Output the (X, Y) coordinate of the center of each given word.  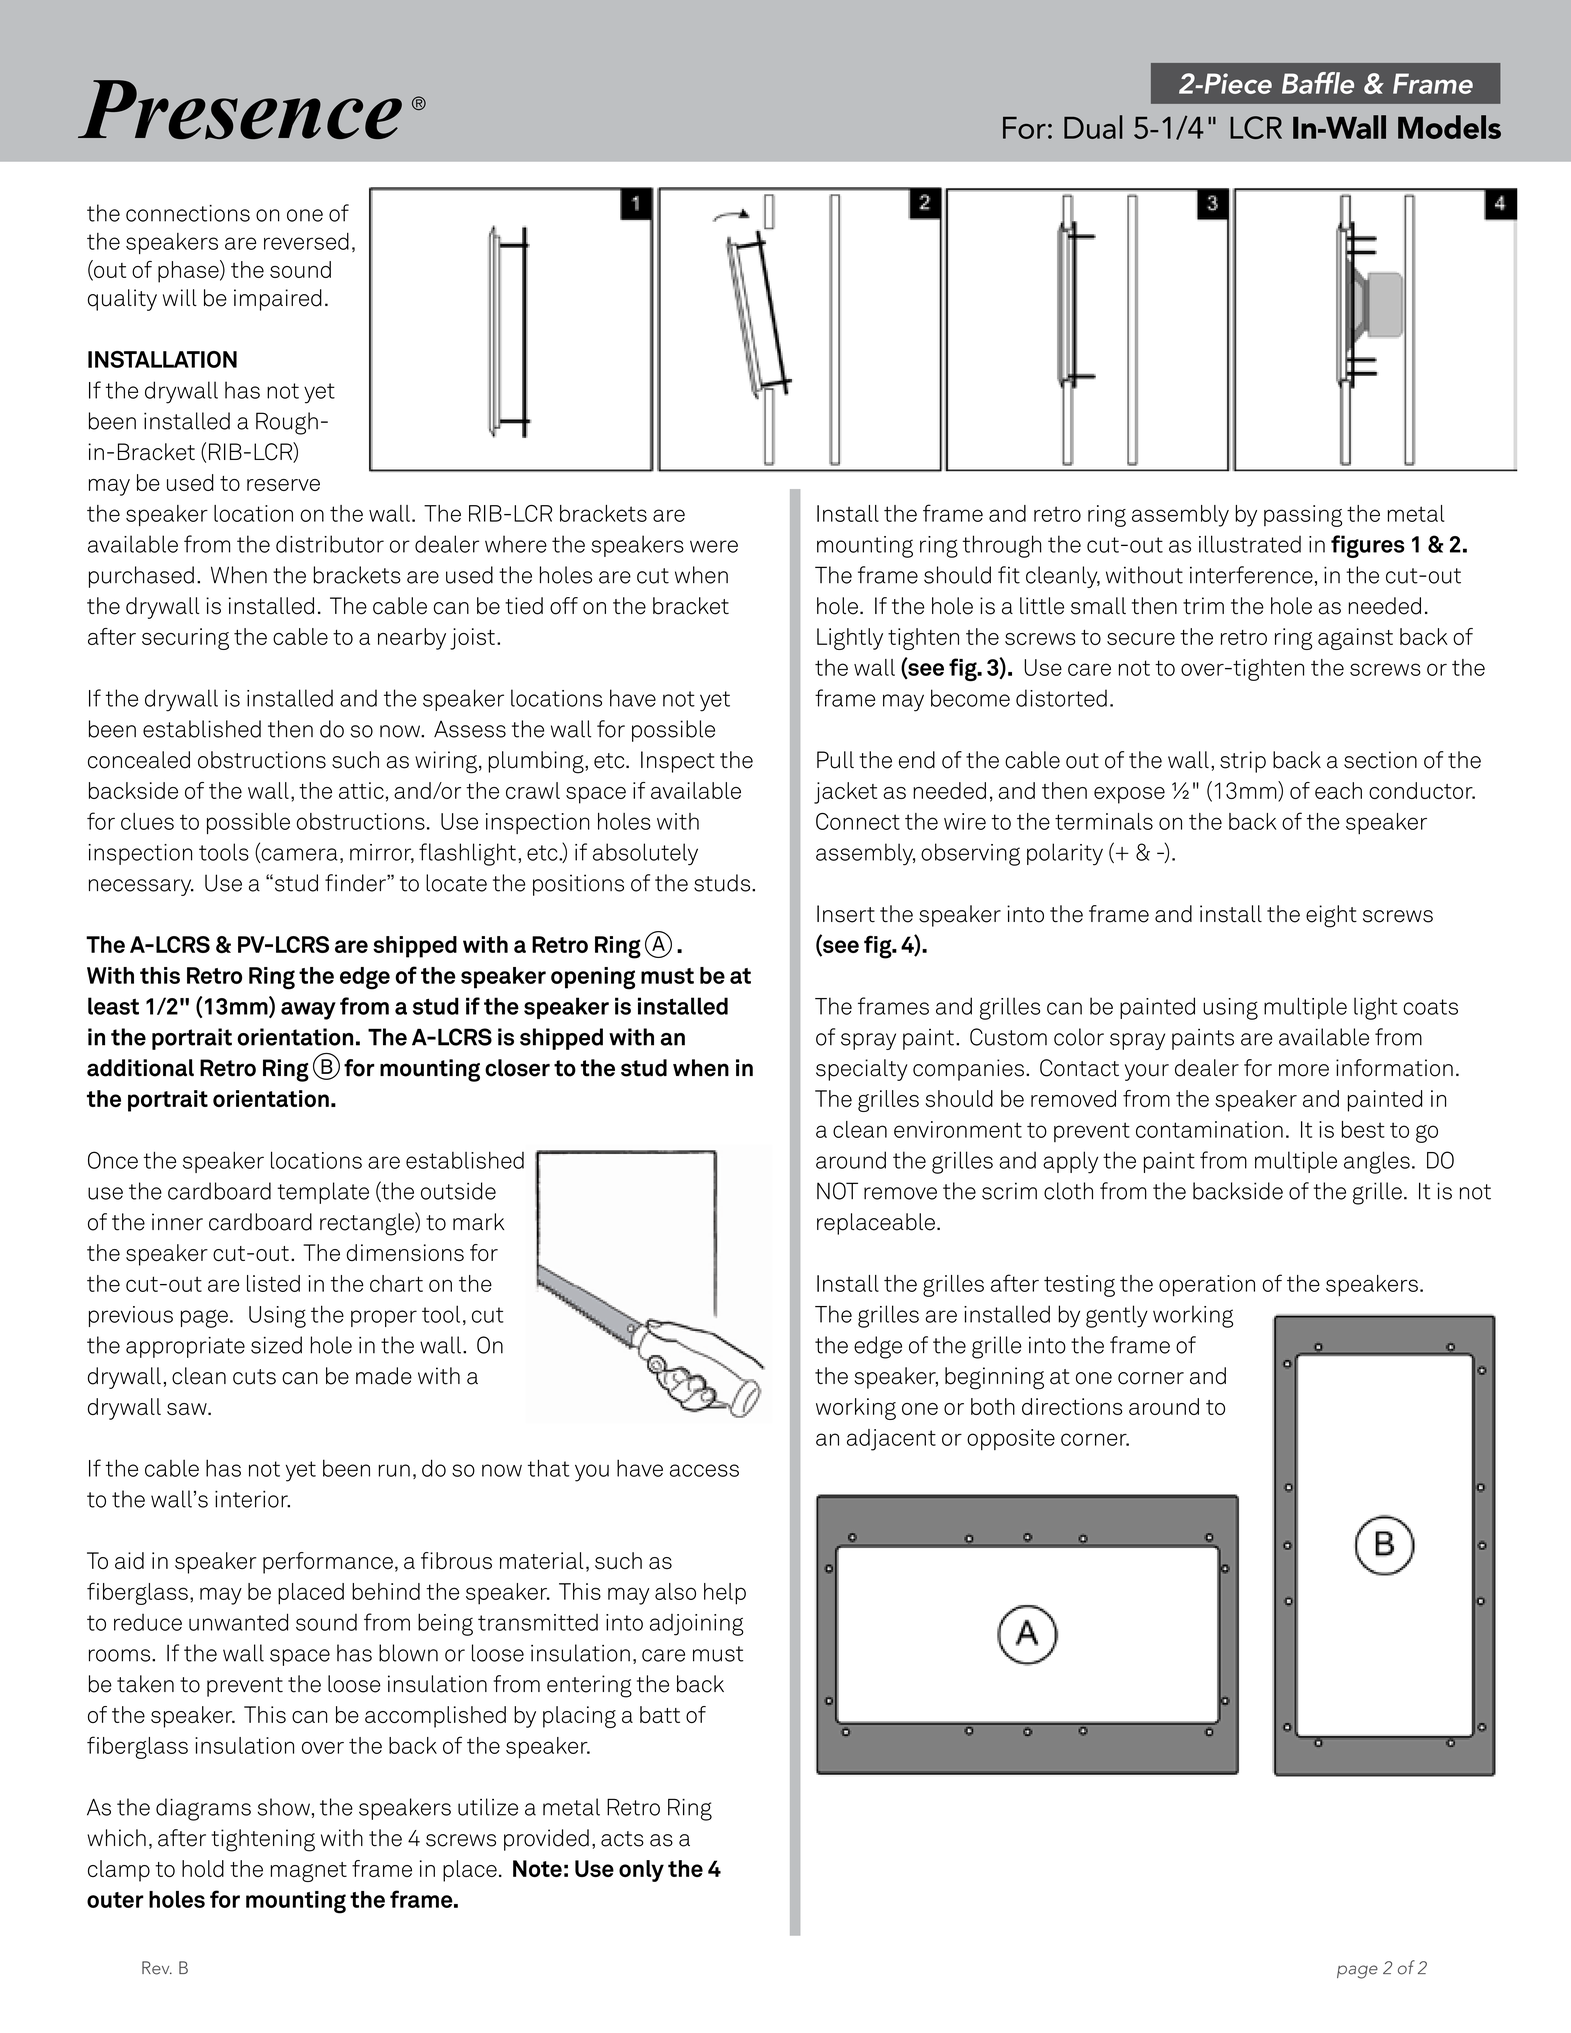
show (284, 1807)
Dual (1093, 127)
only (641, 1871)
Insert (846, 914)
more (1304, 1070)
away (308, 1011)
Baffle (1318, 83)
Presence (240, 109)
